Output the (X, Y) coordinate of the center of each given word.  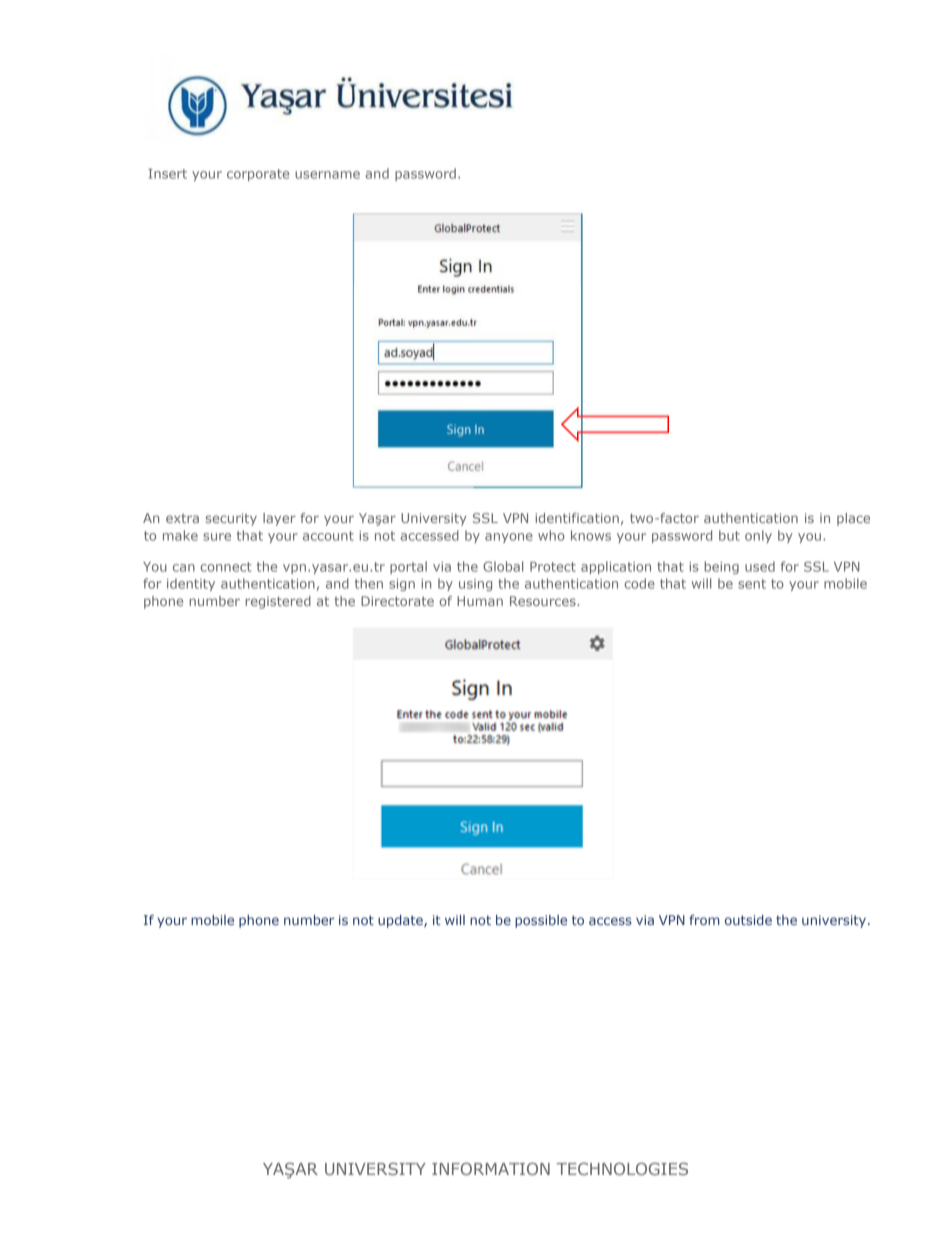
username (327, 175)
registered (278, 602)
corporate (258, 175)
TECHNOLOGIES (622, 1168)
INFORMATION (491, 1168)
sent (752, 584)
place (853, 519)
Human (480, 601)
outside (748, 920)
